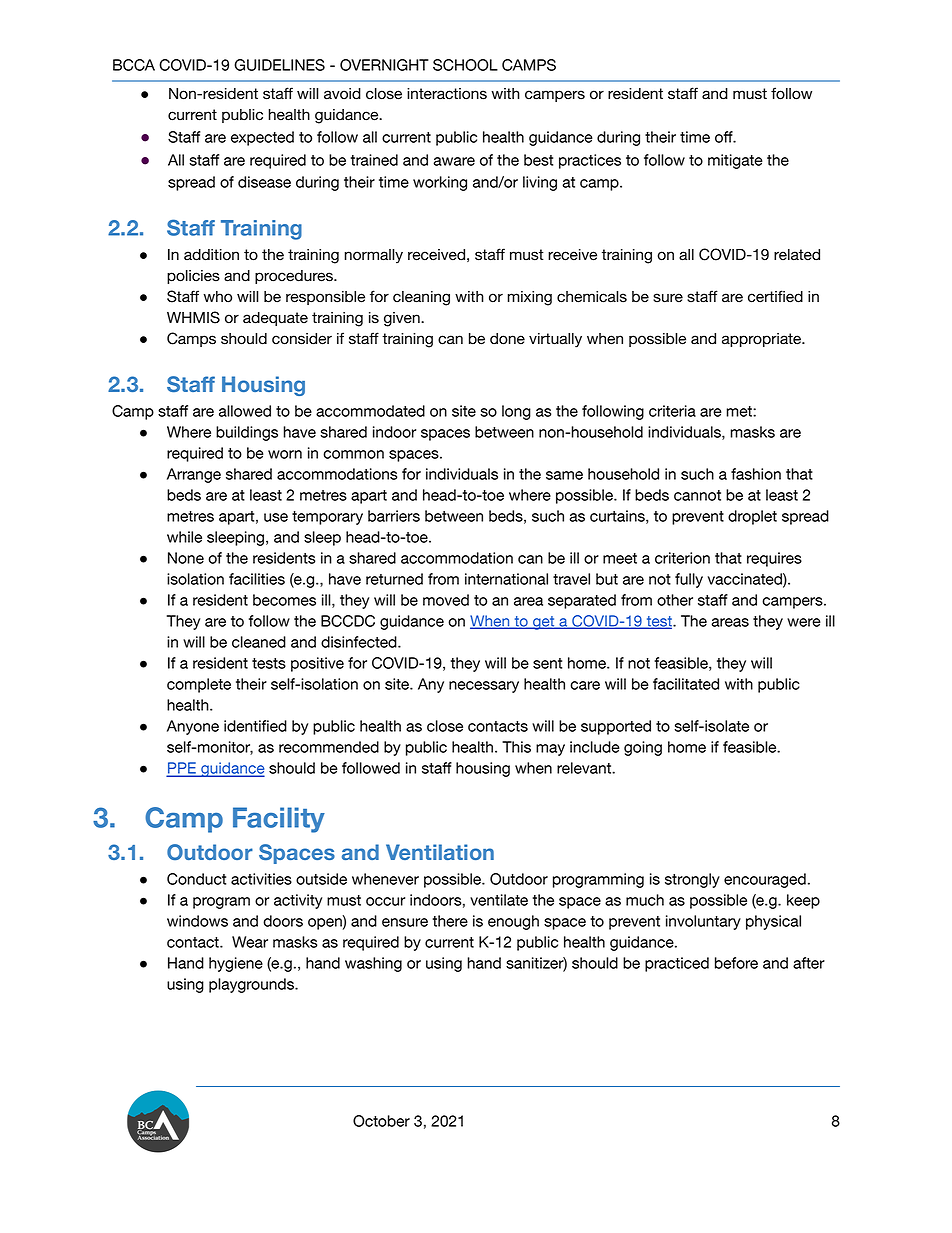  I want to click on playgrounds, so click(252, 985).
